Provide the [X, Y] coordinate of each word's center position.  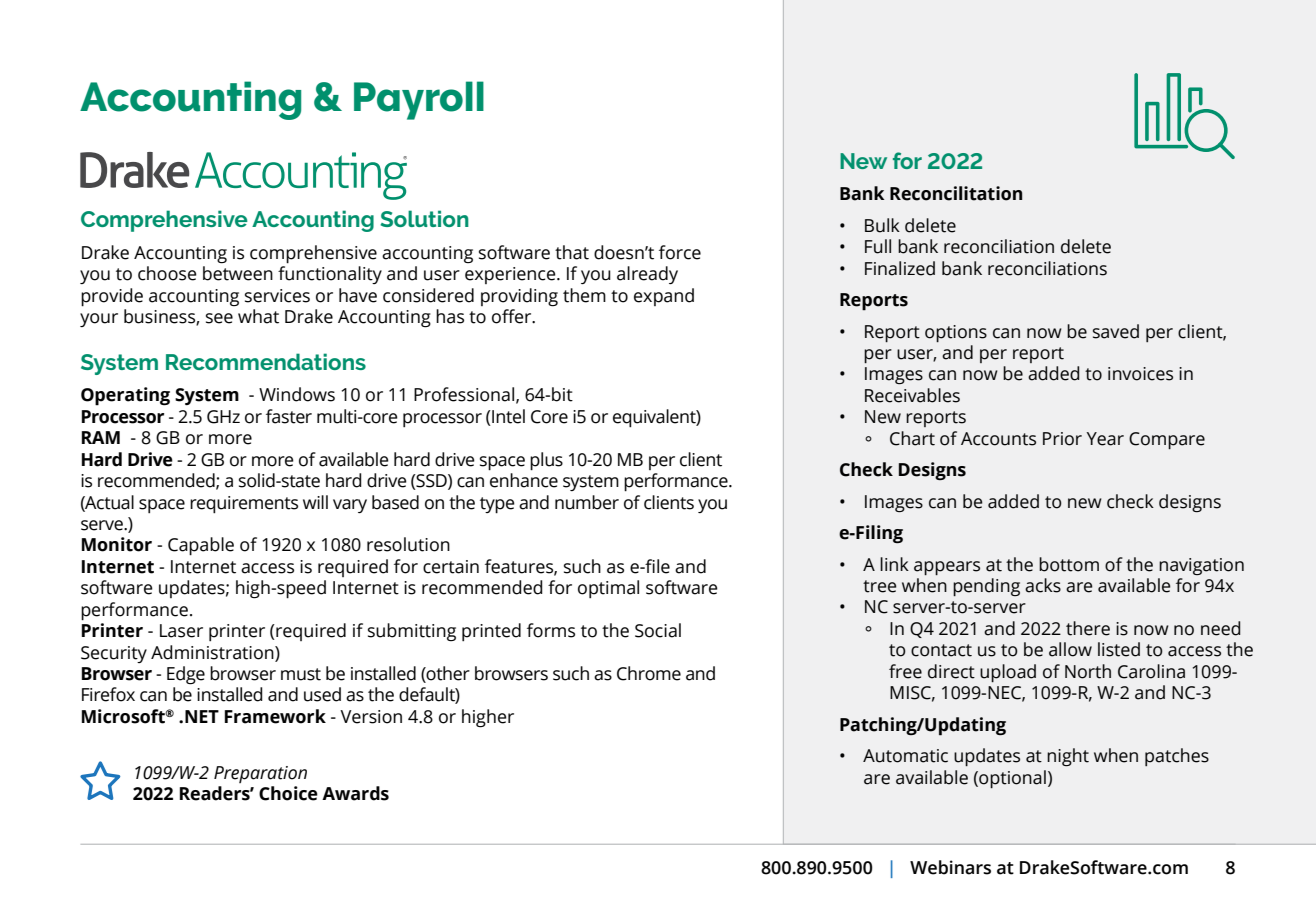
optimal [608, 589]
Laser [181, 631]
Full [878, 246]
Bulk [882, 225]
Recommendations [266, 361]
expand [664, 297]
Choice [288, 793]
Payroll [419, 100]
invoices [1140, 374]
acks [1043, 585]
